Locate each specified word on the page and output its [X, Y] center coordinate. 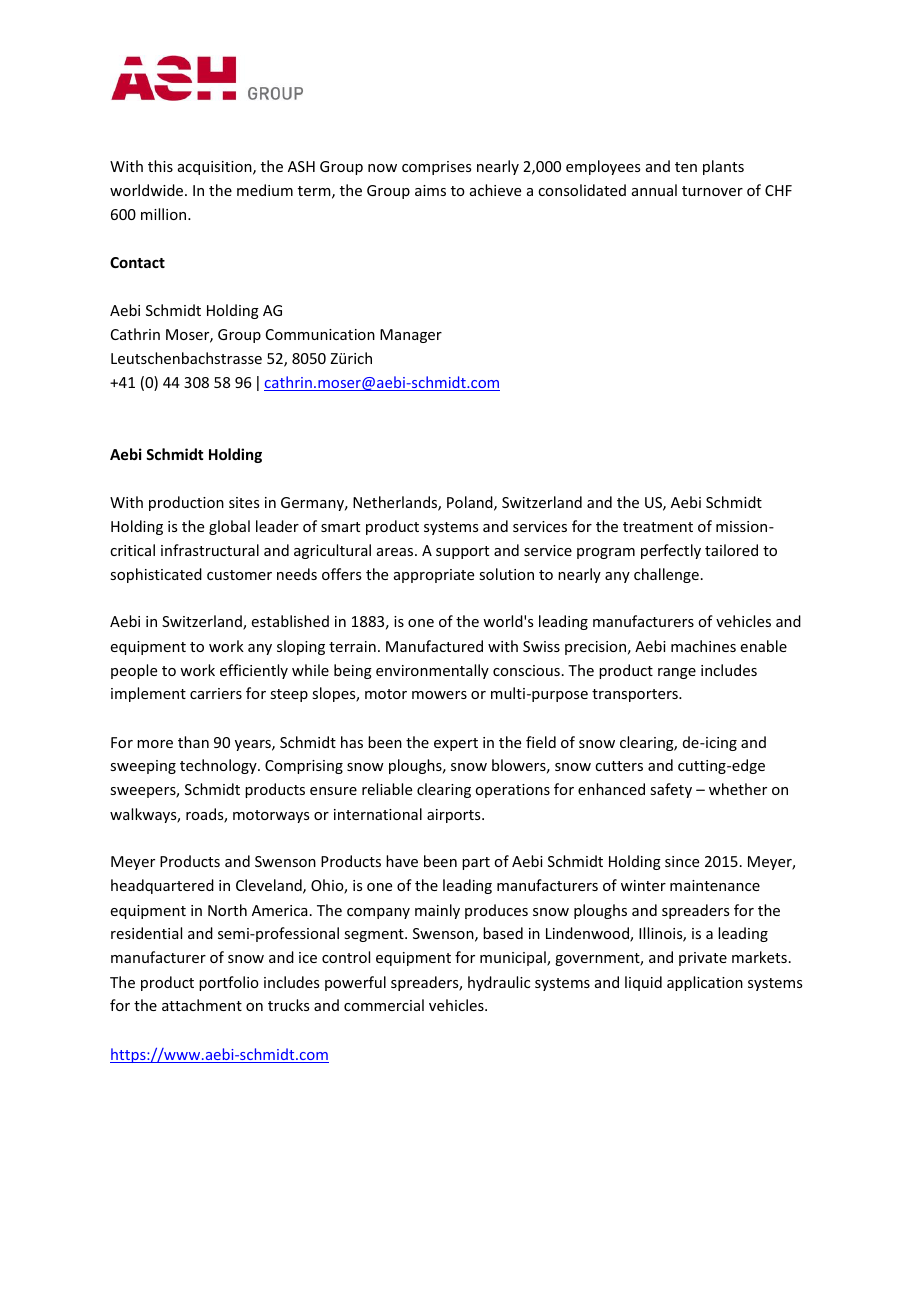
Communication [320, 334]
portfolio [229, 983]
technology [219, 766]
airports [455, 816]
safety [671, 790]
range [677, 673]
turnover [712, 191]
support [462, 552]
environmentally [432, 671]
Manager [411, 336]
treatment [658, 527]
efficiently [254, 671]
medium [265, 190]
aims [430, 190]
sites [244, 502]
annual [654, 190]
